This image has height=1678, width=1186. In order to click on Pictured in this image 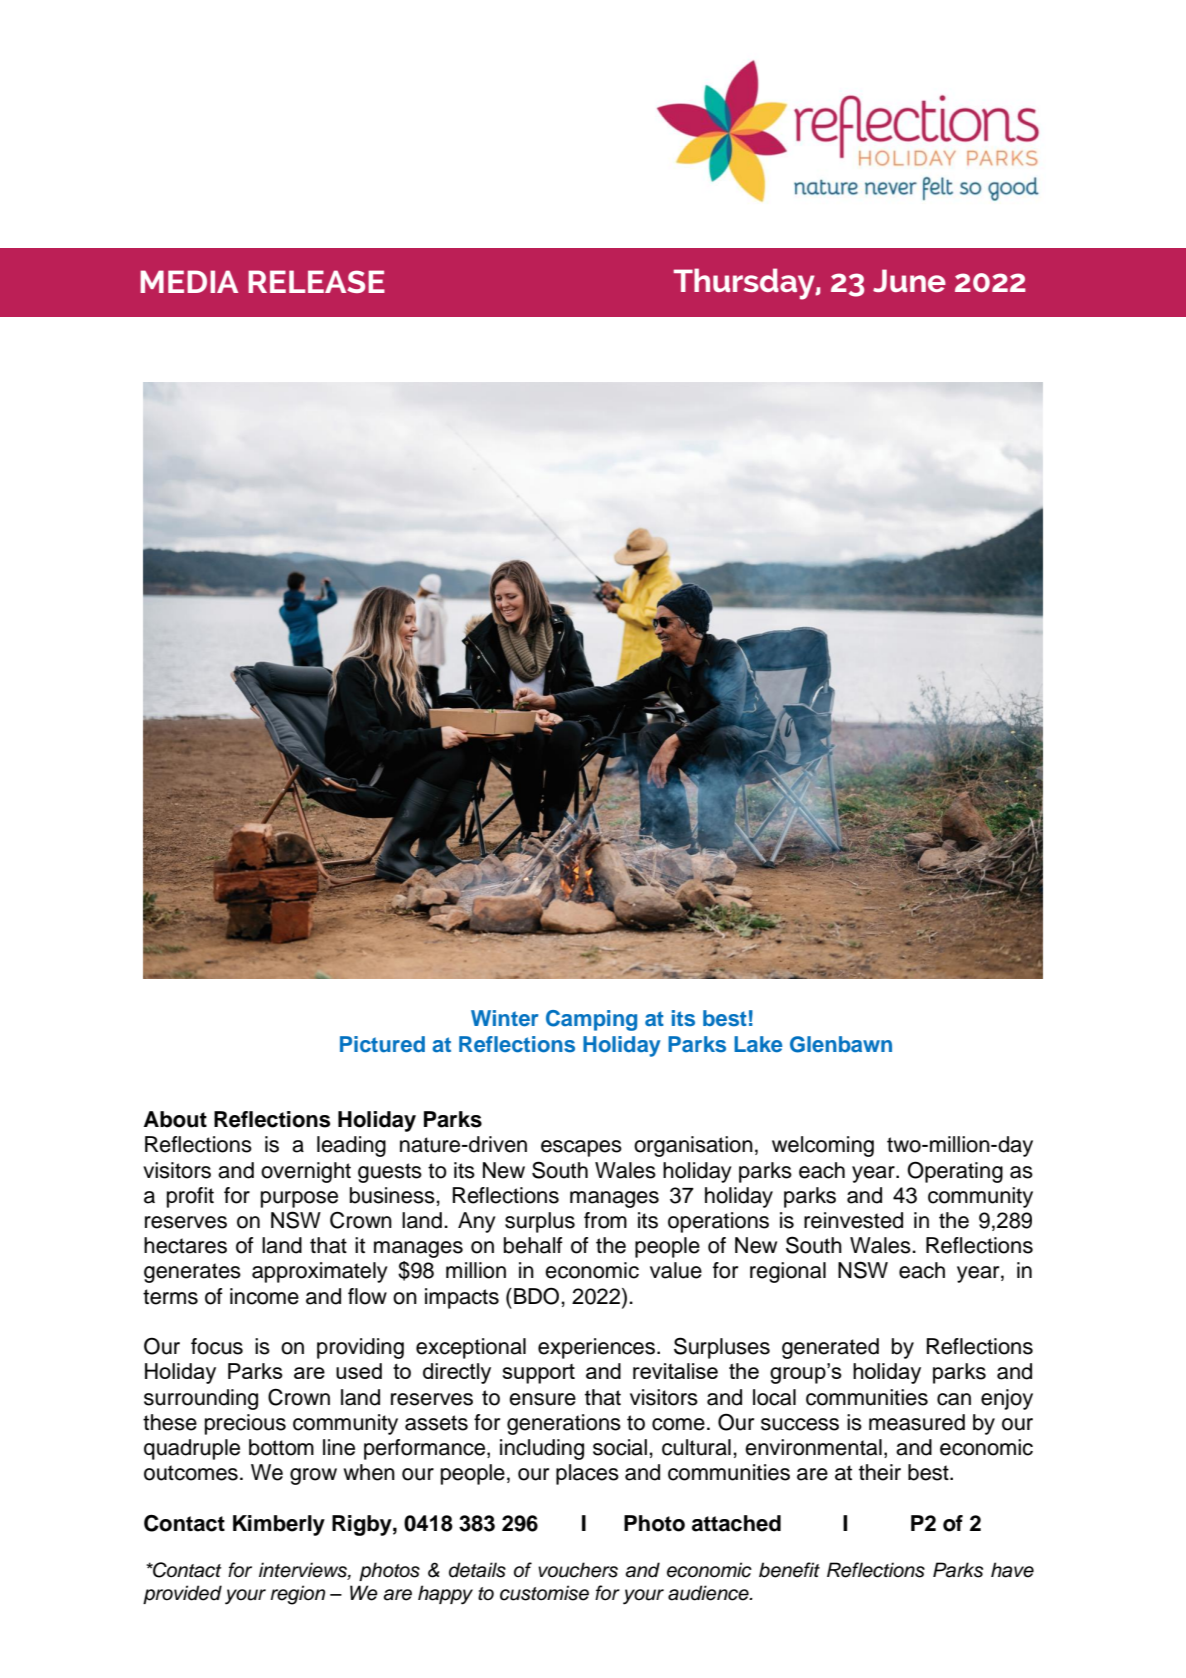, I will do `click(382, 1044)`.
